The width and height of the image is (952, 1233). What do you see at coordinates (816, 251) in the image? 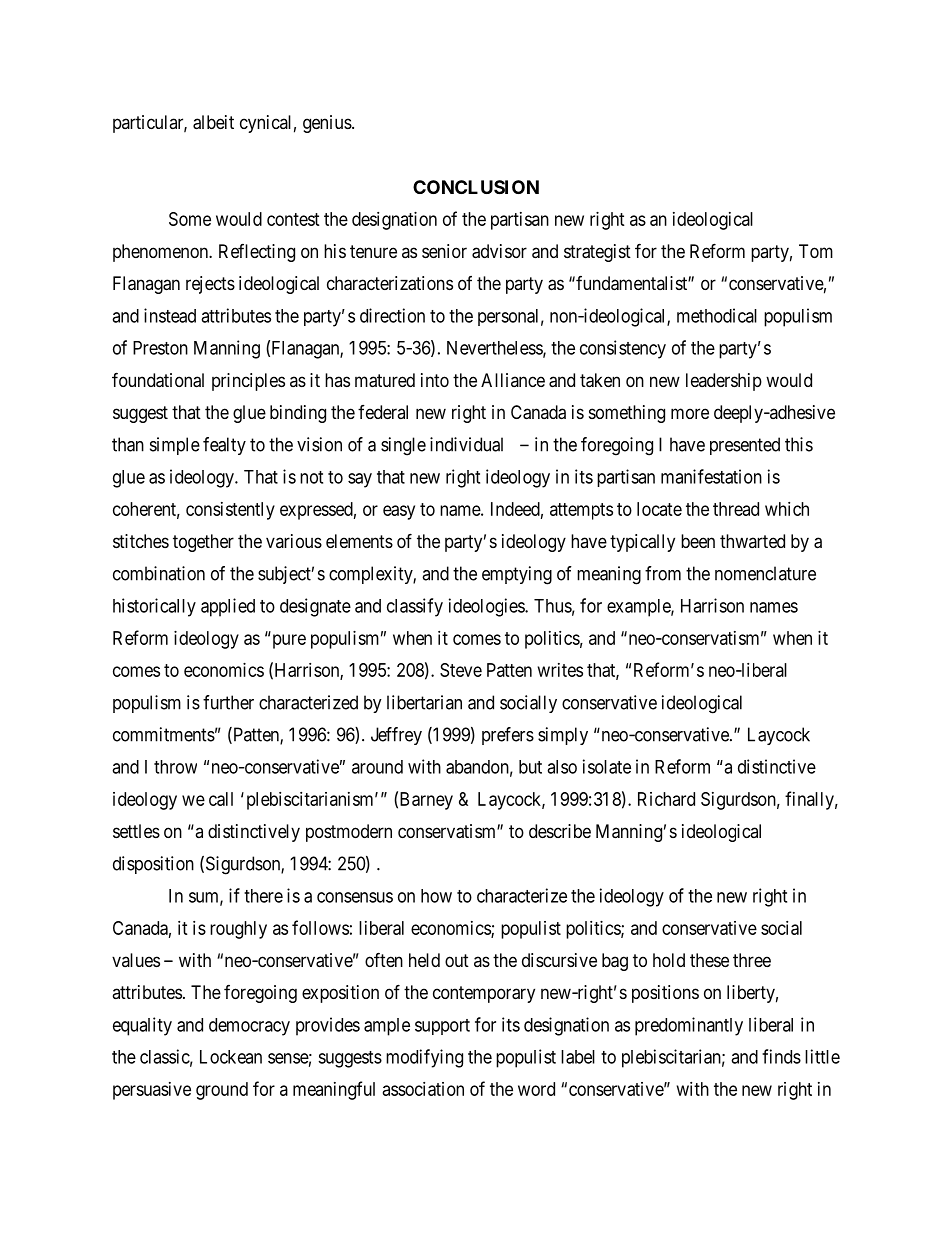
I see `Tom` at bounding box center [816, 251].
